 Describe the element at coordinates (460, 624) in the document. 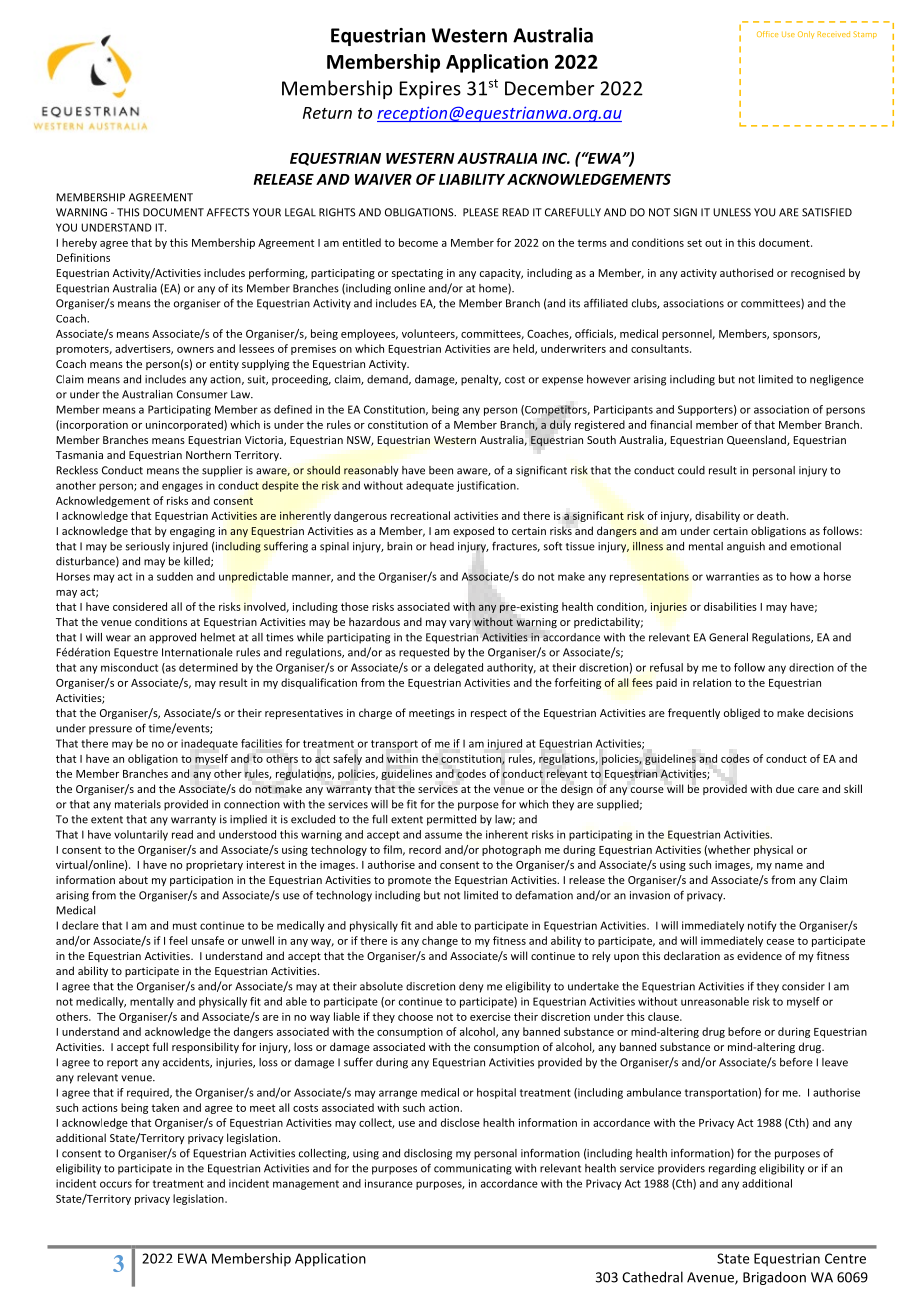

I see `vary` at that location.
